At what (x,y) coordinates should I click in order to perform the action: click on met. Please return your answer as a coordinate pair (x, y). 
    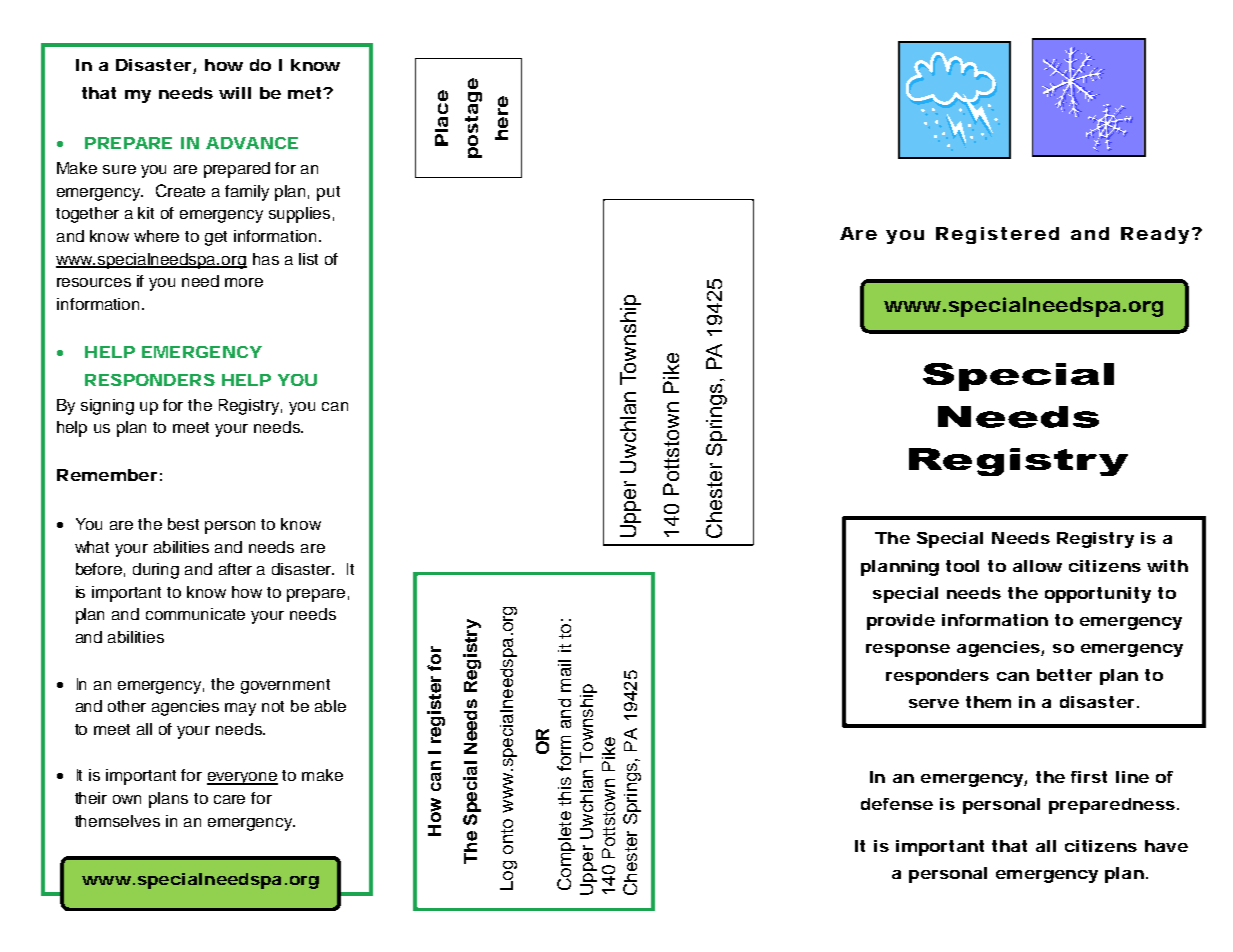
    Looking at the image, I should click on (306, 93).
